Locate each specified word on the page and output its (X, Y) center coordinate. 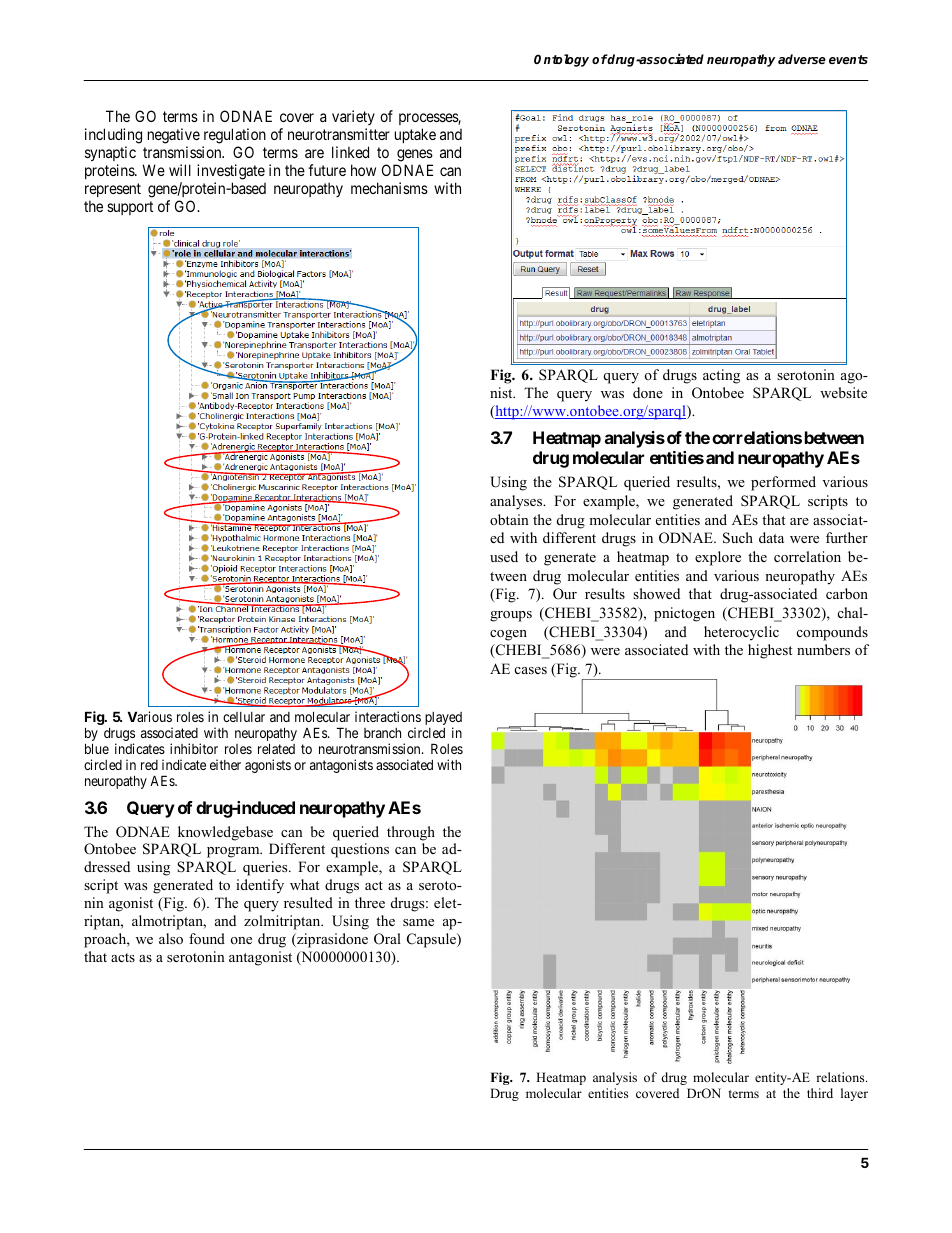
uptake (415, 135)
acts (123, 957)
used (504, 556)
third (820, 1093)
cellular (244, 717)
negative (174, 137)
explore (718, 558)
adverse (802, 59)
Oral (387, 939)
